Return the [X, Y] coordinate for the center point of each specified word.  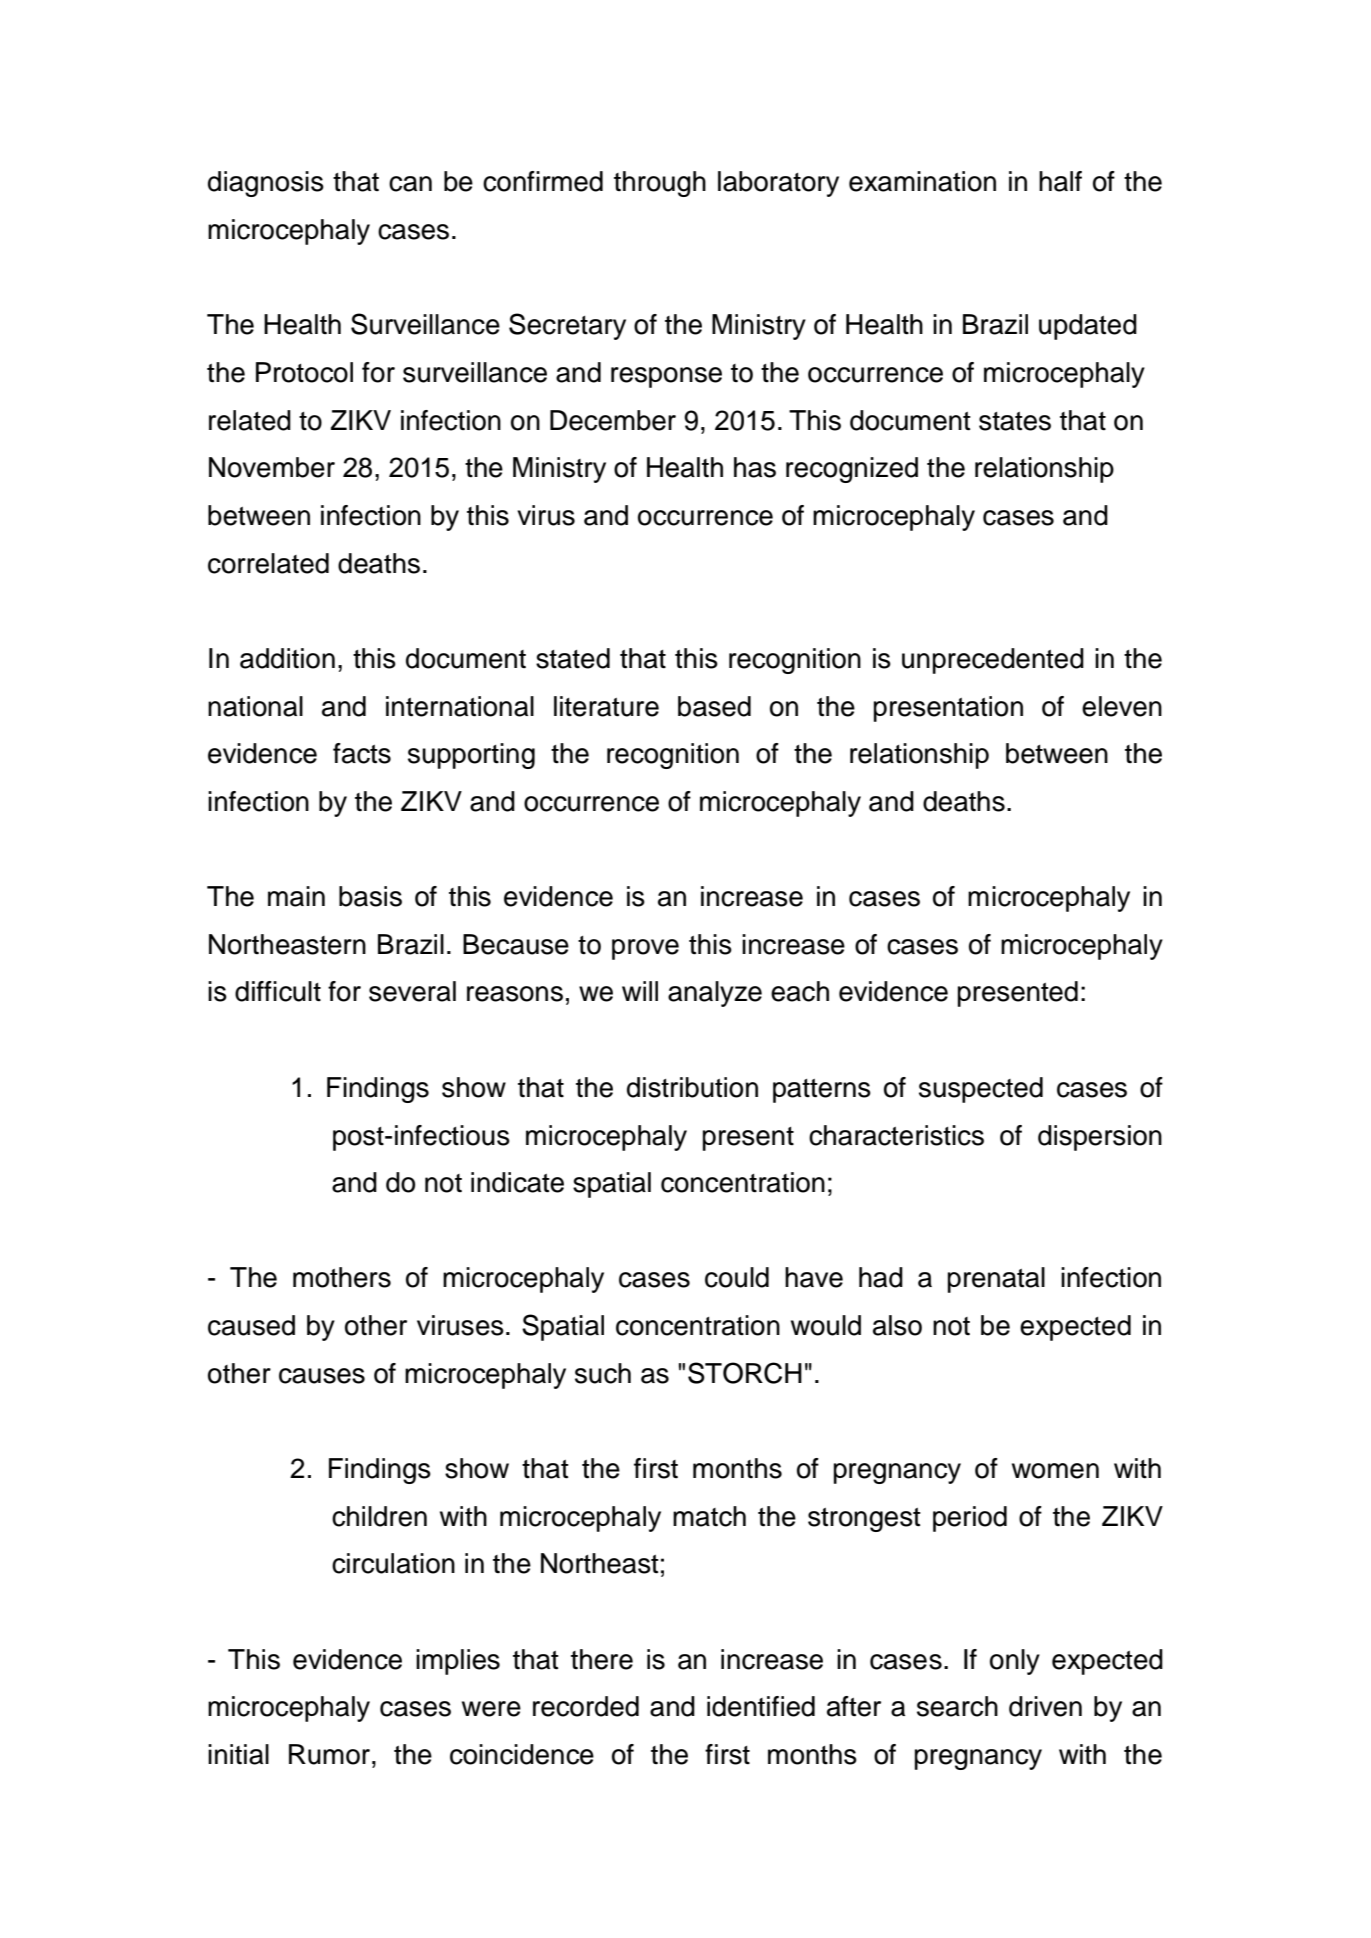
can [410, 184]
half [1060, 181]
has [755, 467]
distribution [692, 1087]
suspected [981, 1090]
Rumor [331, 1754]
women [1055, 1471]
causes [322, 1376]
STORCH [745, 1373]
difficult [278, 991]
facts [362, 753]
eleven [1122, 706]
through [660, 184]
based [714, 706]
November [272, 467]
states [1015, 421]
